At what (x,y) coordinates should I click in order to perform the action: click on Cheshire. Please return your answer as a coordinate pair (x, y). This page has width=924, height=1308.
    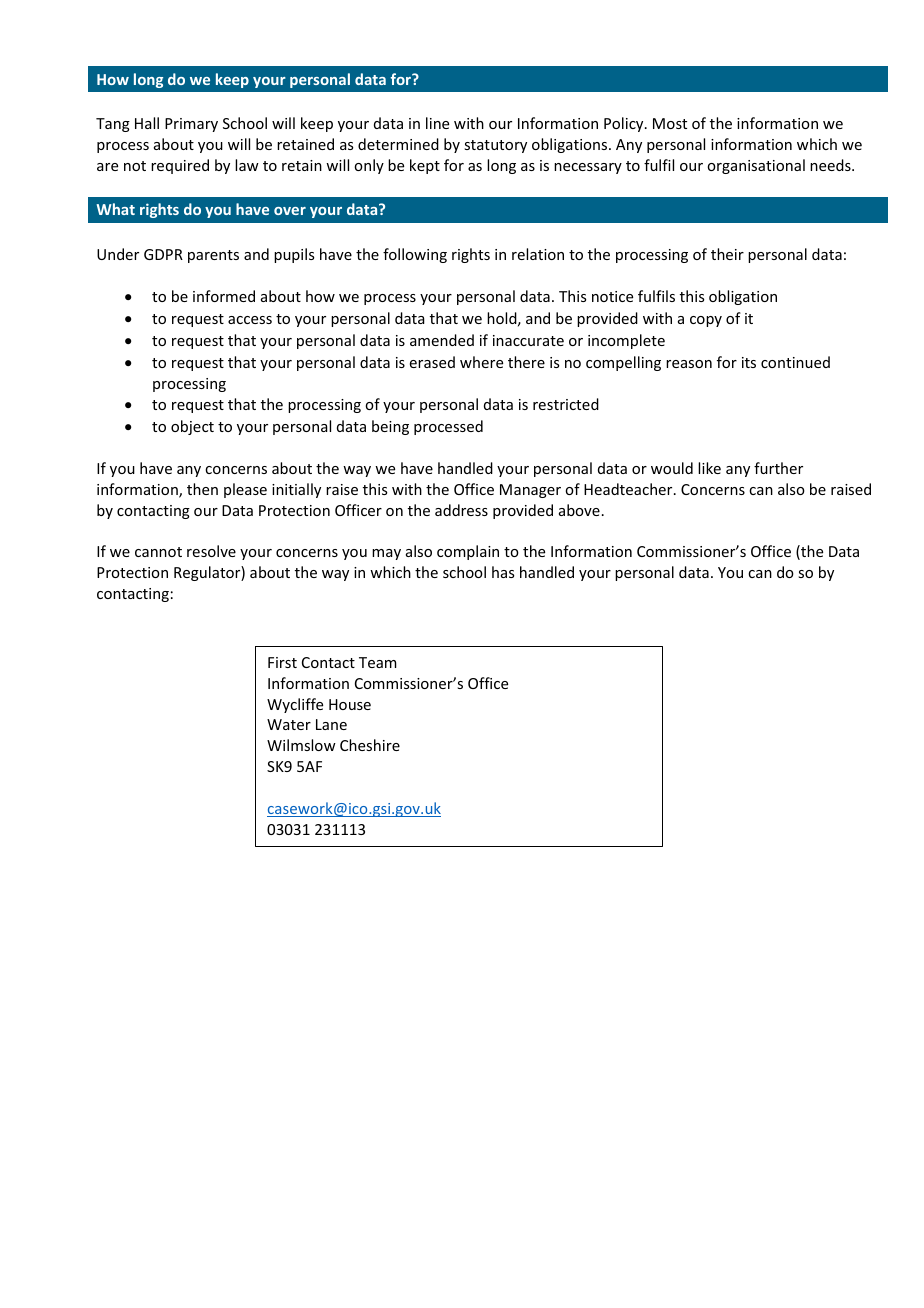
    Looking at the image, I should click on (370, 745).
